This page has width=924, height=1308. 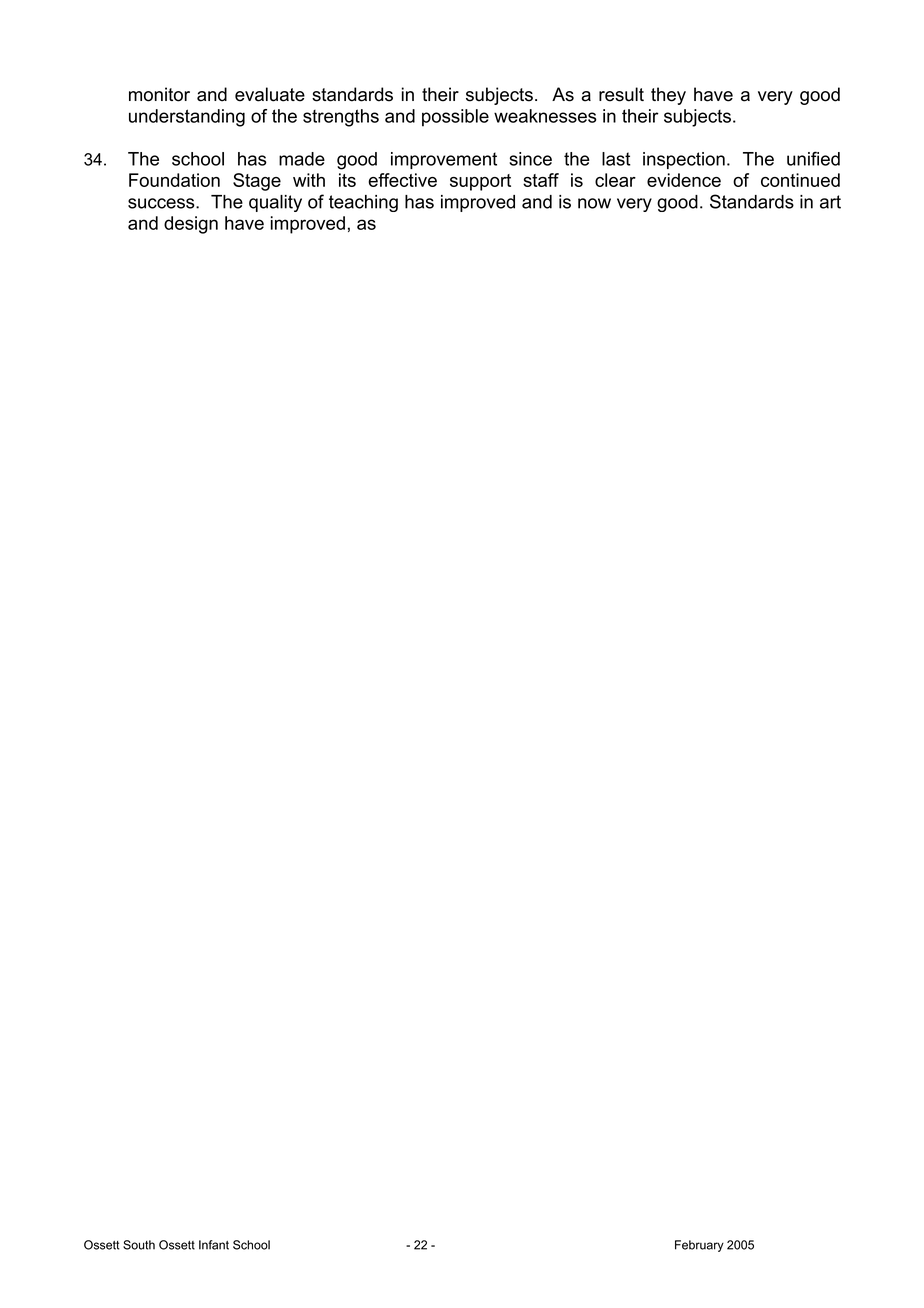 I want to click on art, so click(x=830, y=202).
